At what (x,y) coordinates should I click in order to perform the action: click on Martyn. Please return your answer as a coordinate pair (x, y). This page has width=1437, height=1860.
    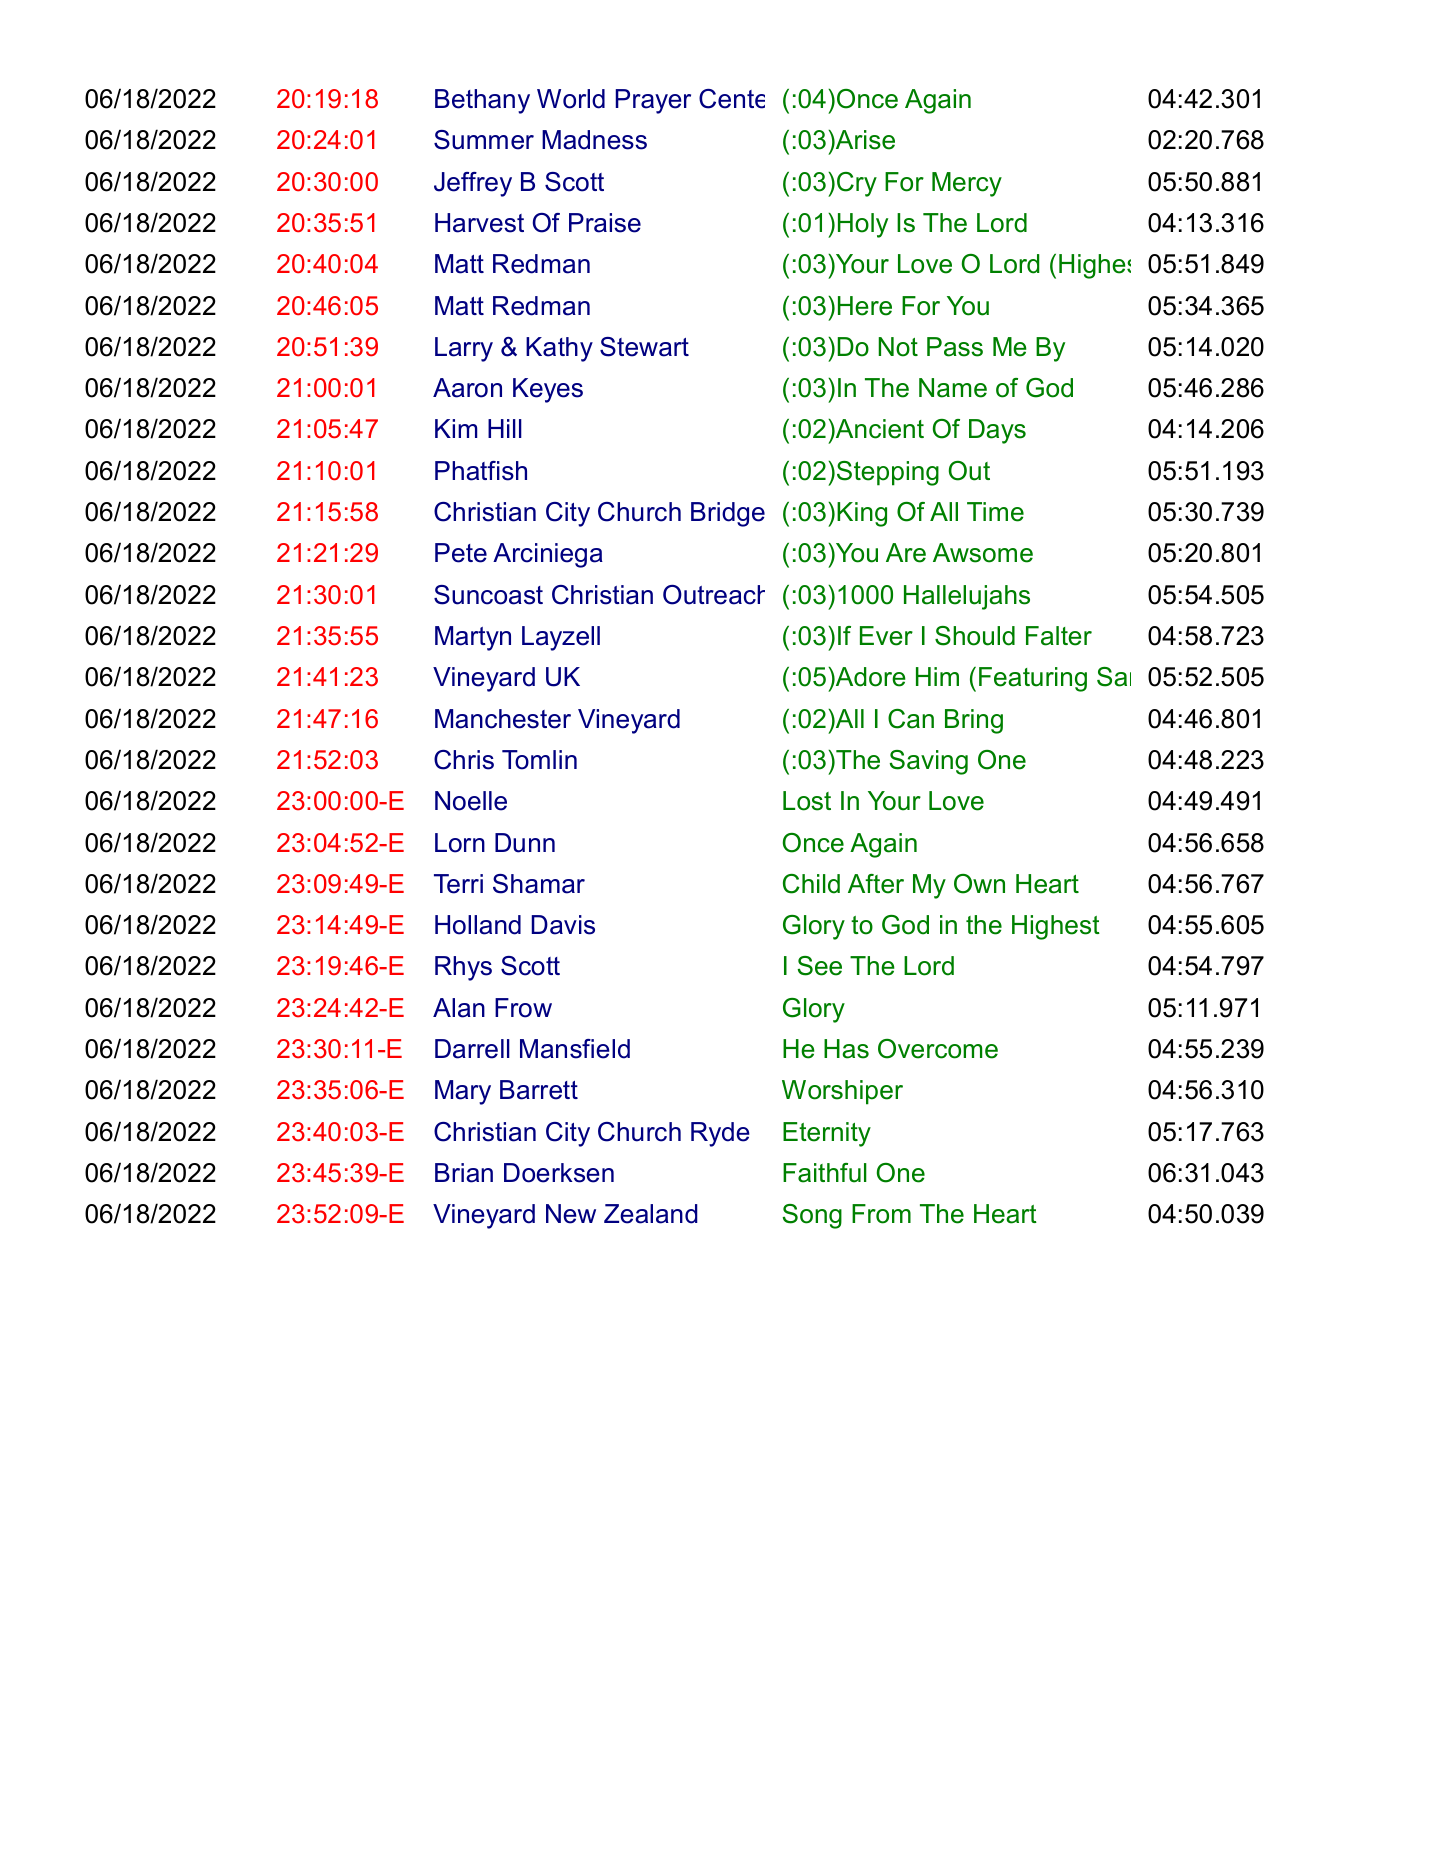
    Looking at the image, I should click on (473, 638).
